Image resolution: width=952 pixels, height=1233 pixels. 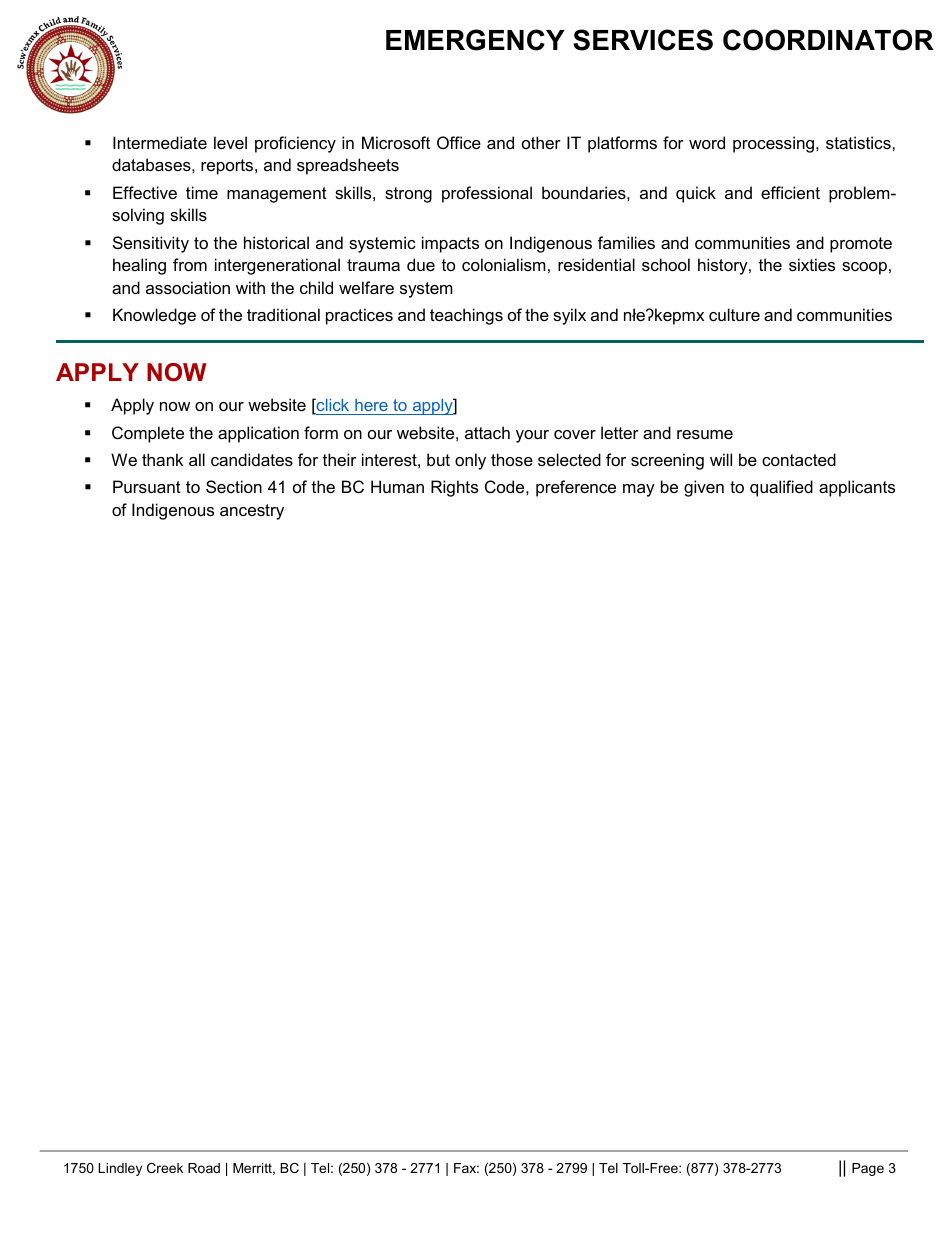 I want to click on Rights, so click(x=454, y=488).
